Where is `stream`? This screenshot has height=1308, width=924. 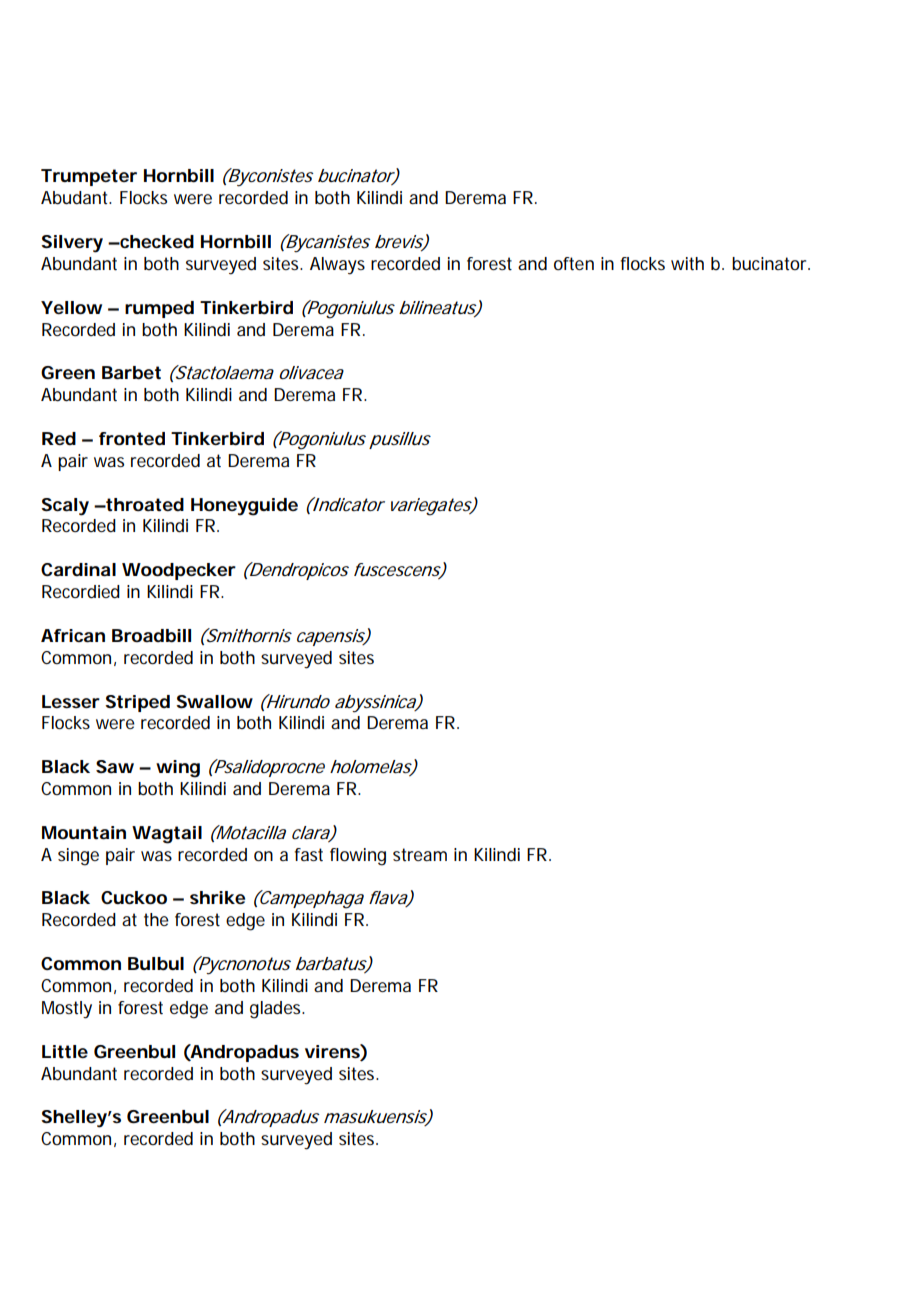 stream is located at coordinates (420, 854).
